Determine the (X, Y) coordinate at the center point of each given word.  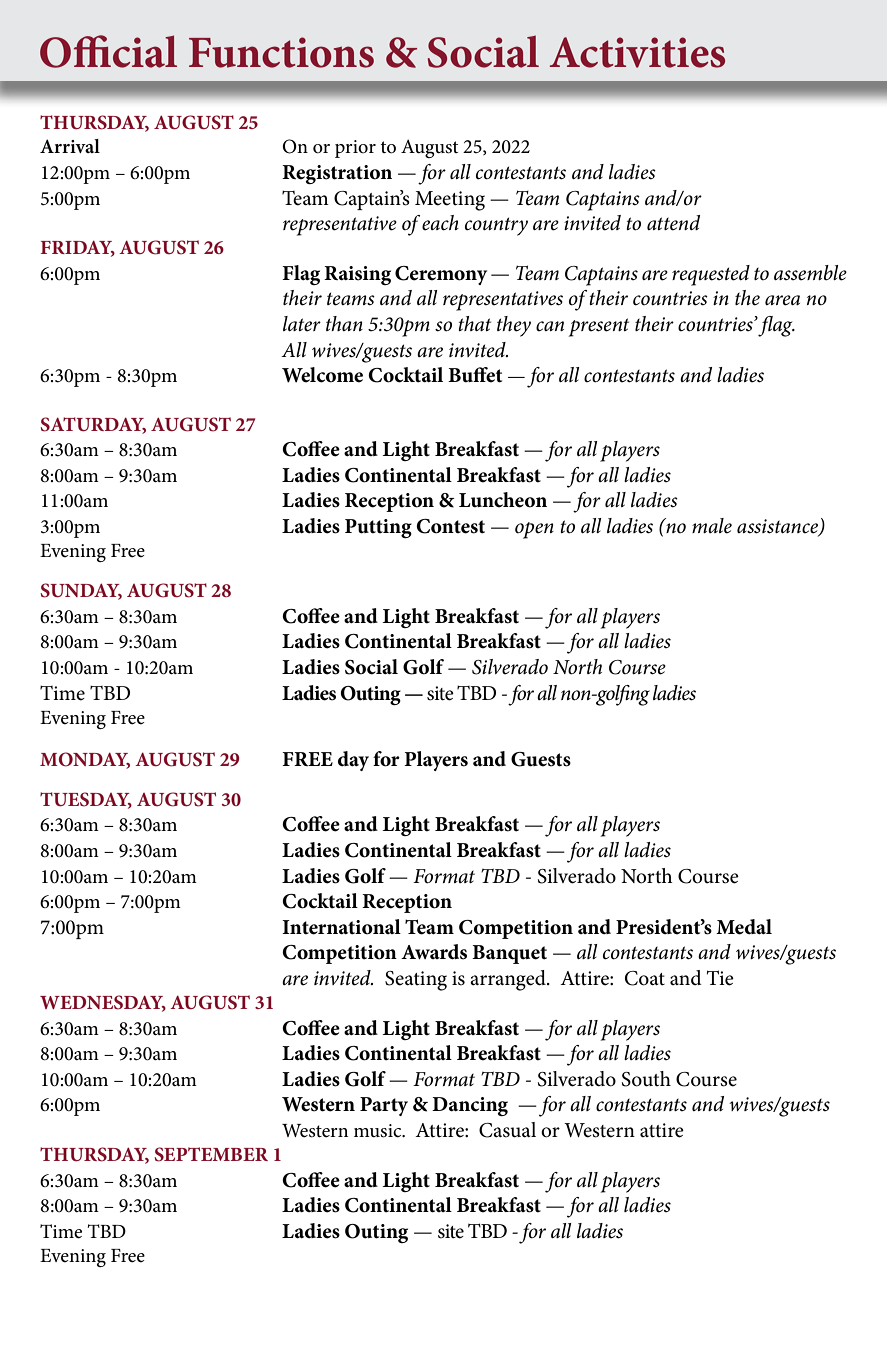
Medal (744, 927)
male (712, 526)
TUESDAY (86, 800)
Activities (637, 52)
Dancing (470, 1106)
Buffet (475, 375)
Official (108, 51)
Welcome (322, 375)
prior (355, 149)
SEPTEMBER (211, 1154)
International (341, 927)
